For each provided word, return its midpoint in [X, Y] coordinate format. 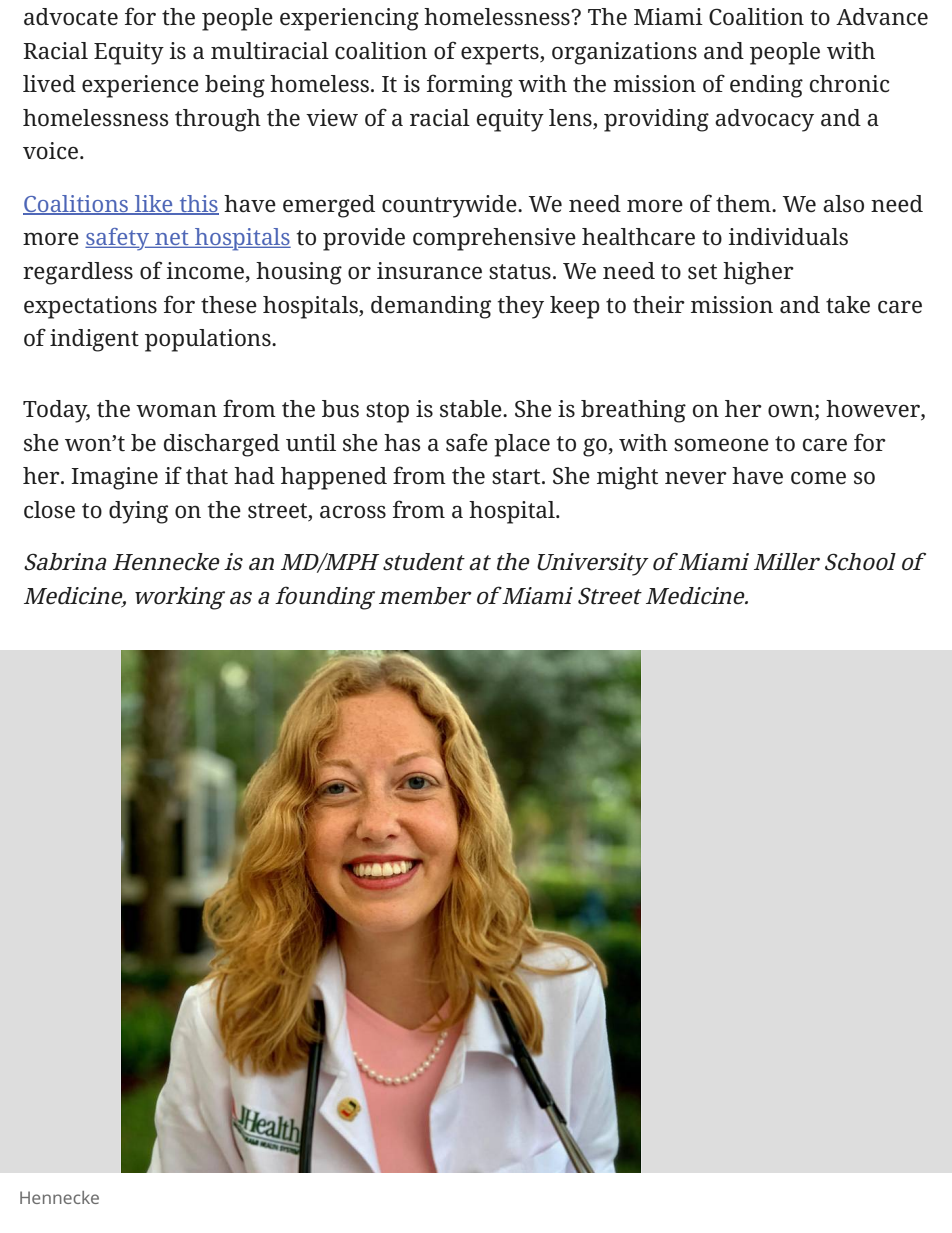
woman [176, 411]
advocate [71, 17]
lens [571, 118]
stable [472, 409]
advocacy [764, 120]
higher [758, 273]
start [517, 477]
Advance [882, 16]
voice [50, 151]
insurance [429, 271]
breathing [633, 411]
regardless [78, 273]
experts [501, 54]
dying [138, 512]
